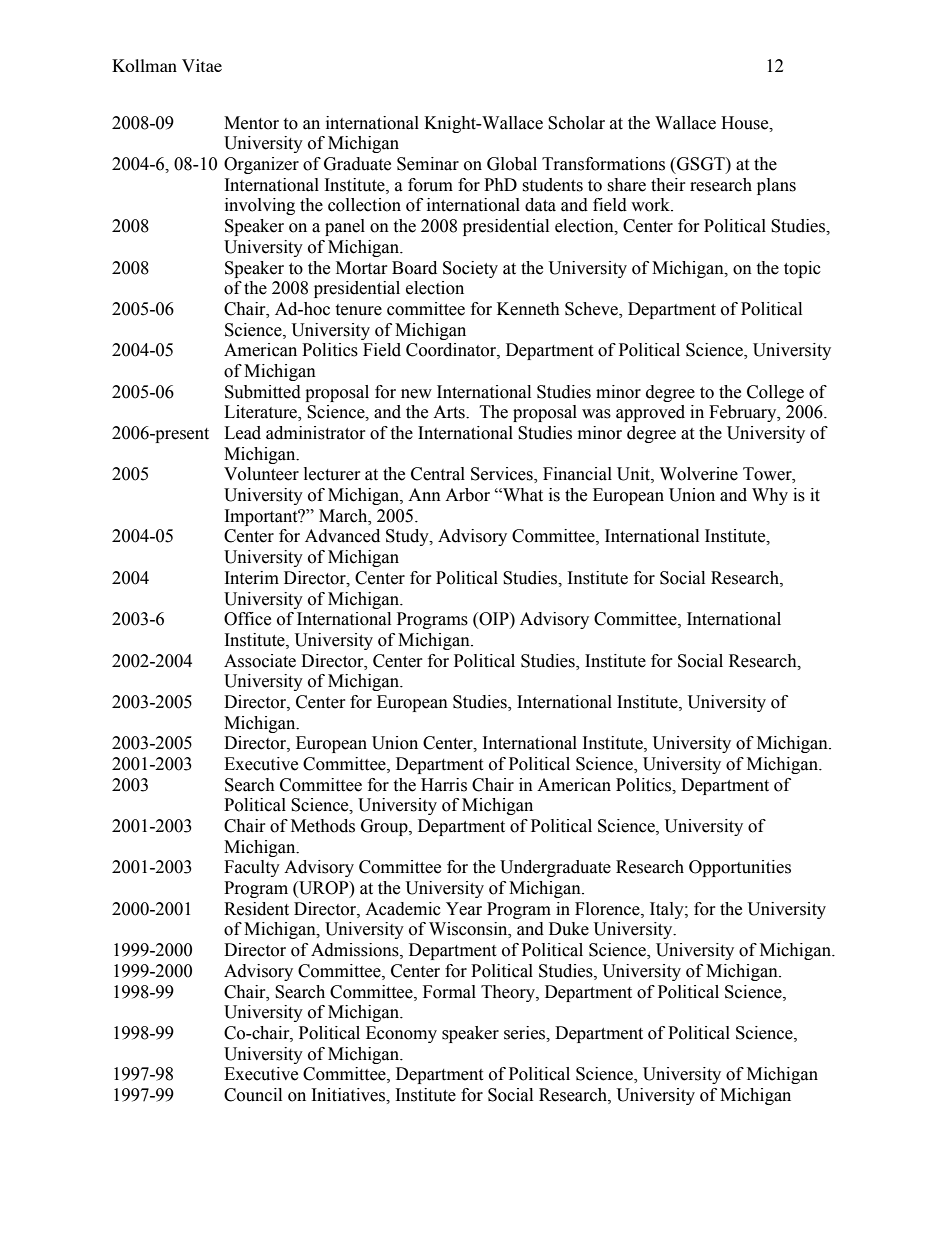 Image resolution: width=952 pixels, height=1233 pixels. Describe the element at coordinates (444, 785) in the image. I see `Harris` at that location.
